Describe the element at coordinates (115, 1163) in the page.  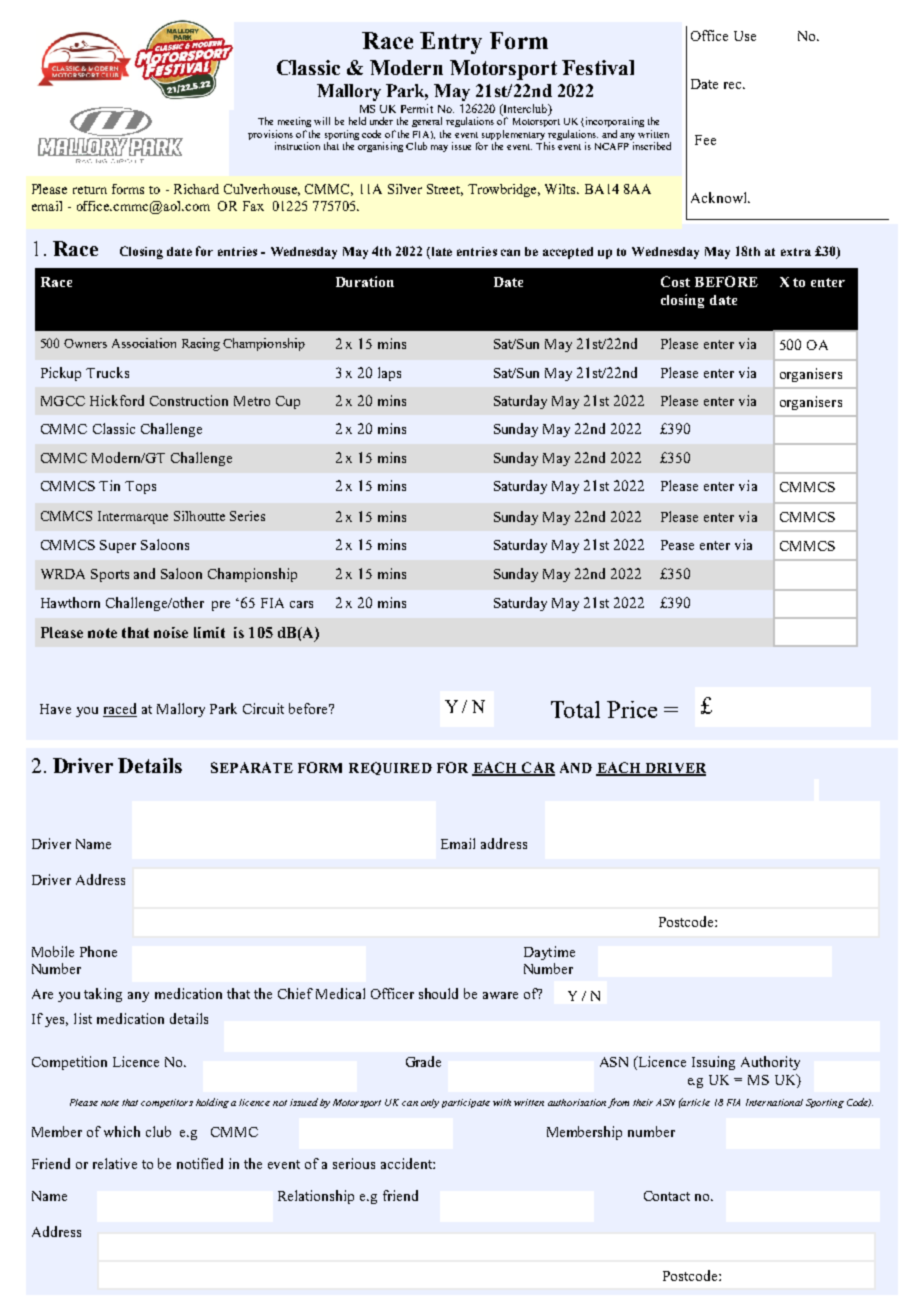
I see `relative` at that location.
